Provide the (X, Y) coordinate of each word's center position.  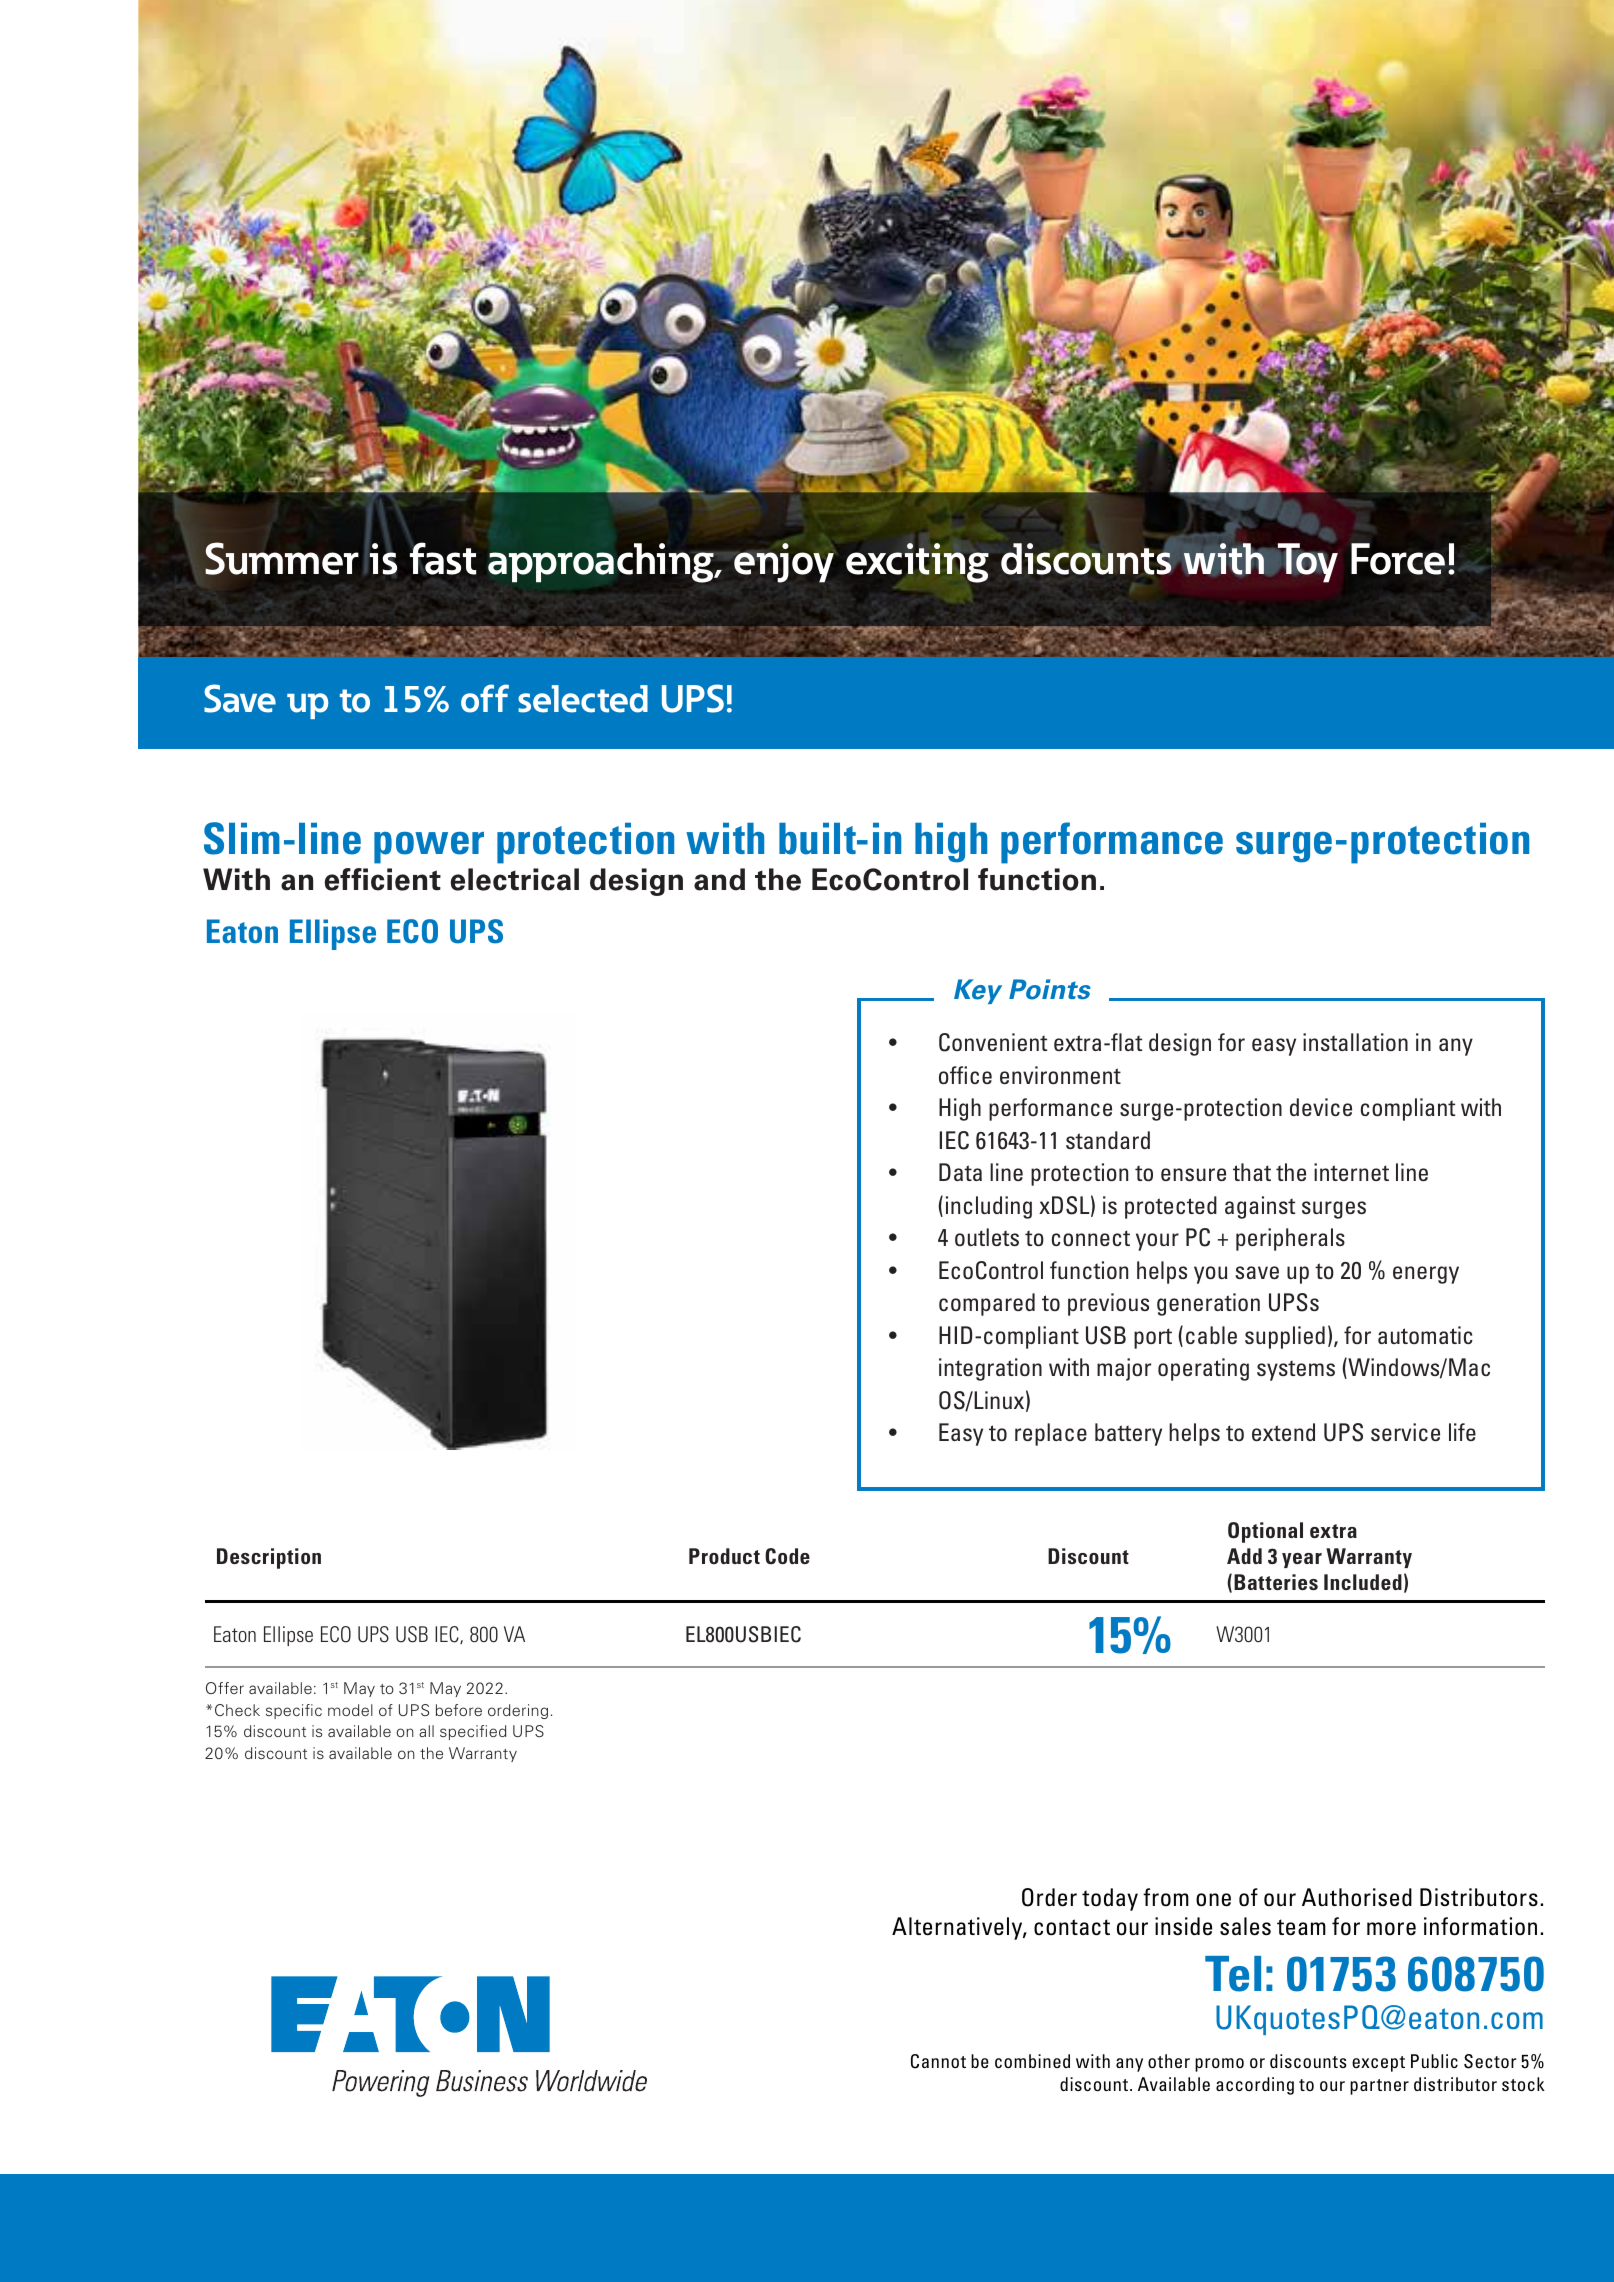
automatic (1425, 1335)
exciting (917, 563)
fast (443, 558)
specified (473, 1732)
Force (1398, 559)
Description (269, 1558)
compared (987, 1304)
